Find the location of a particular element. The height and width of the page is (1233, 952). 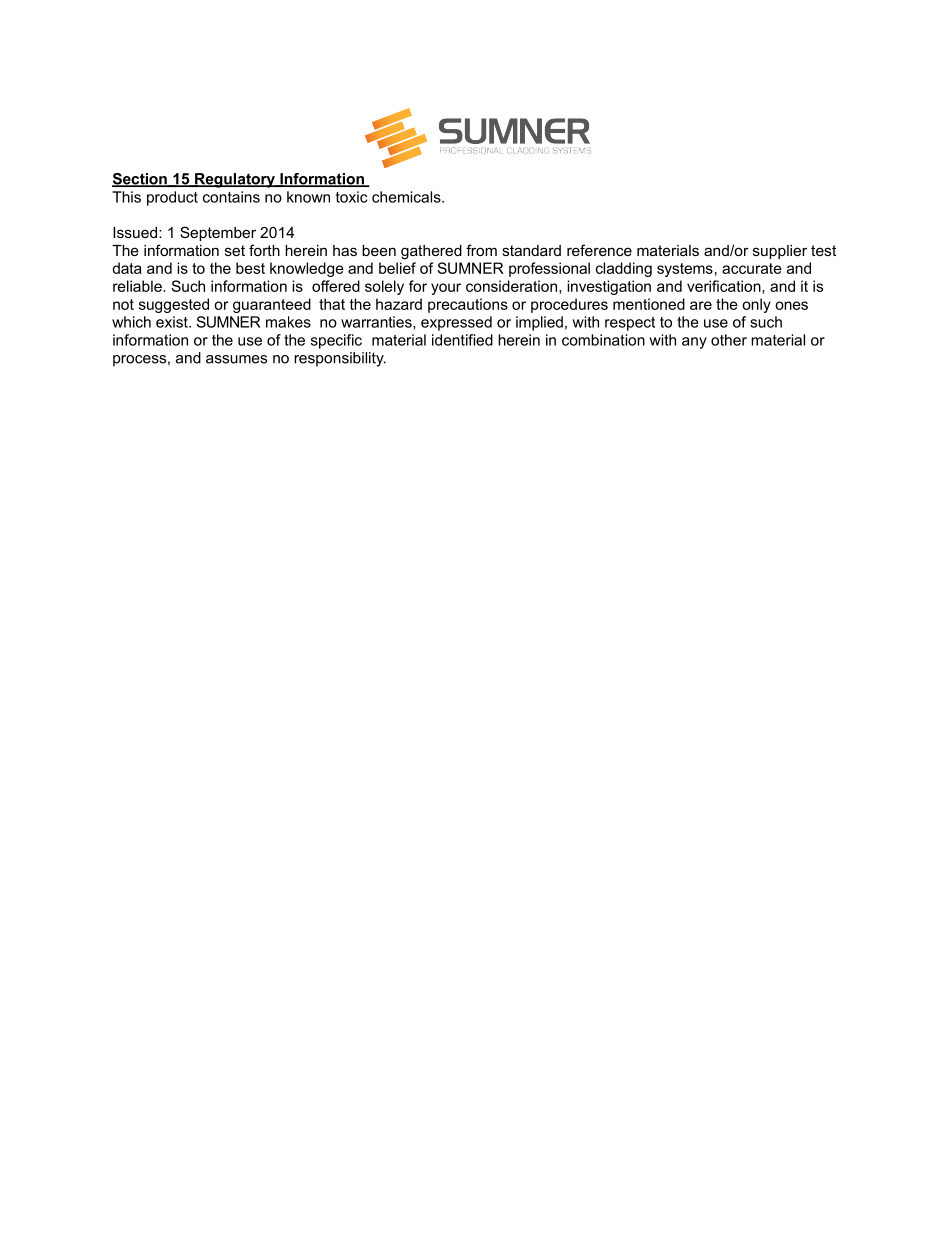

accurate is located at coordinates (752, 268).
